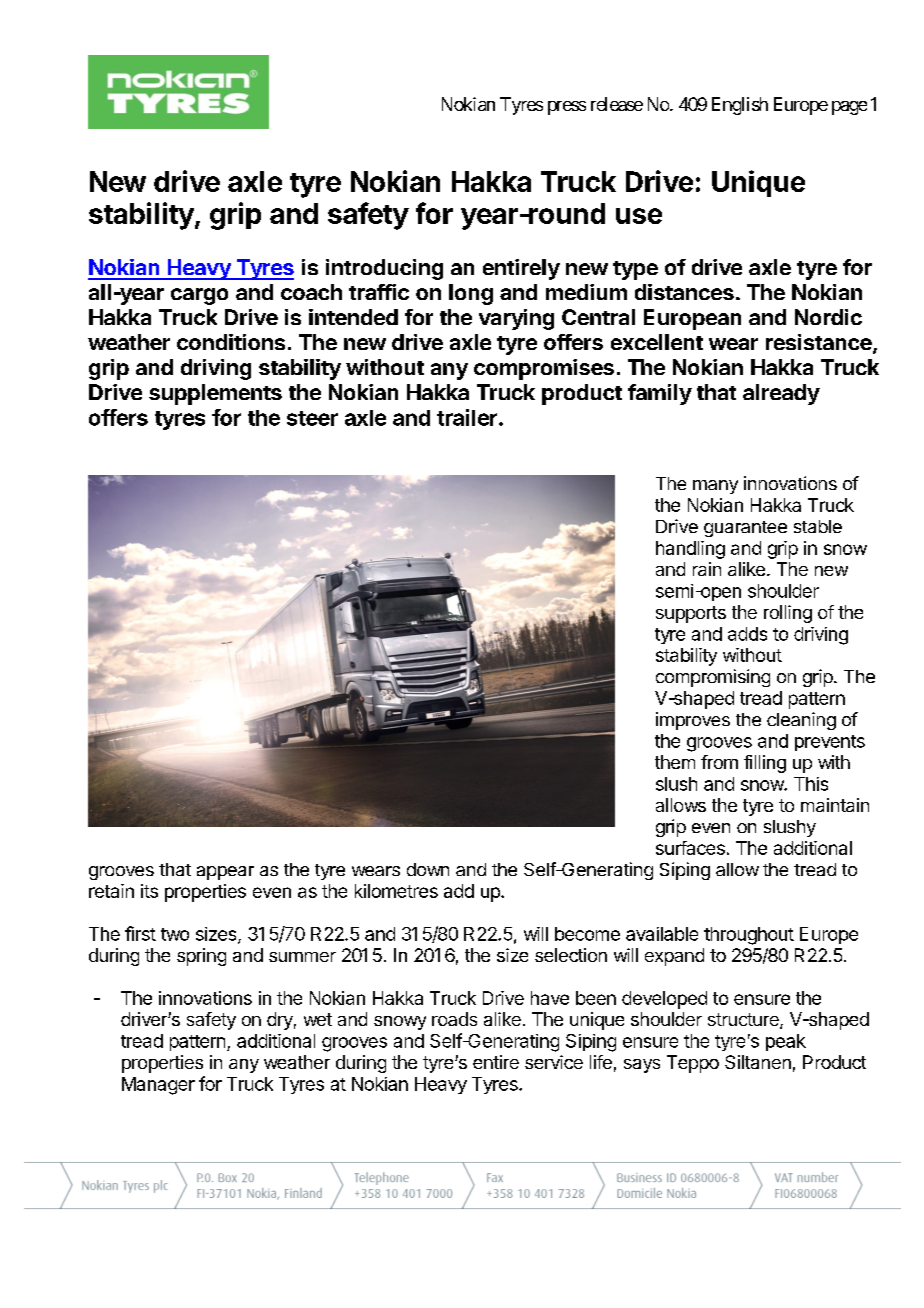  What do you see at coordinates (158, 1086) in the screenshot?
I see `Manager` at bounding box center [158, 1086].
